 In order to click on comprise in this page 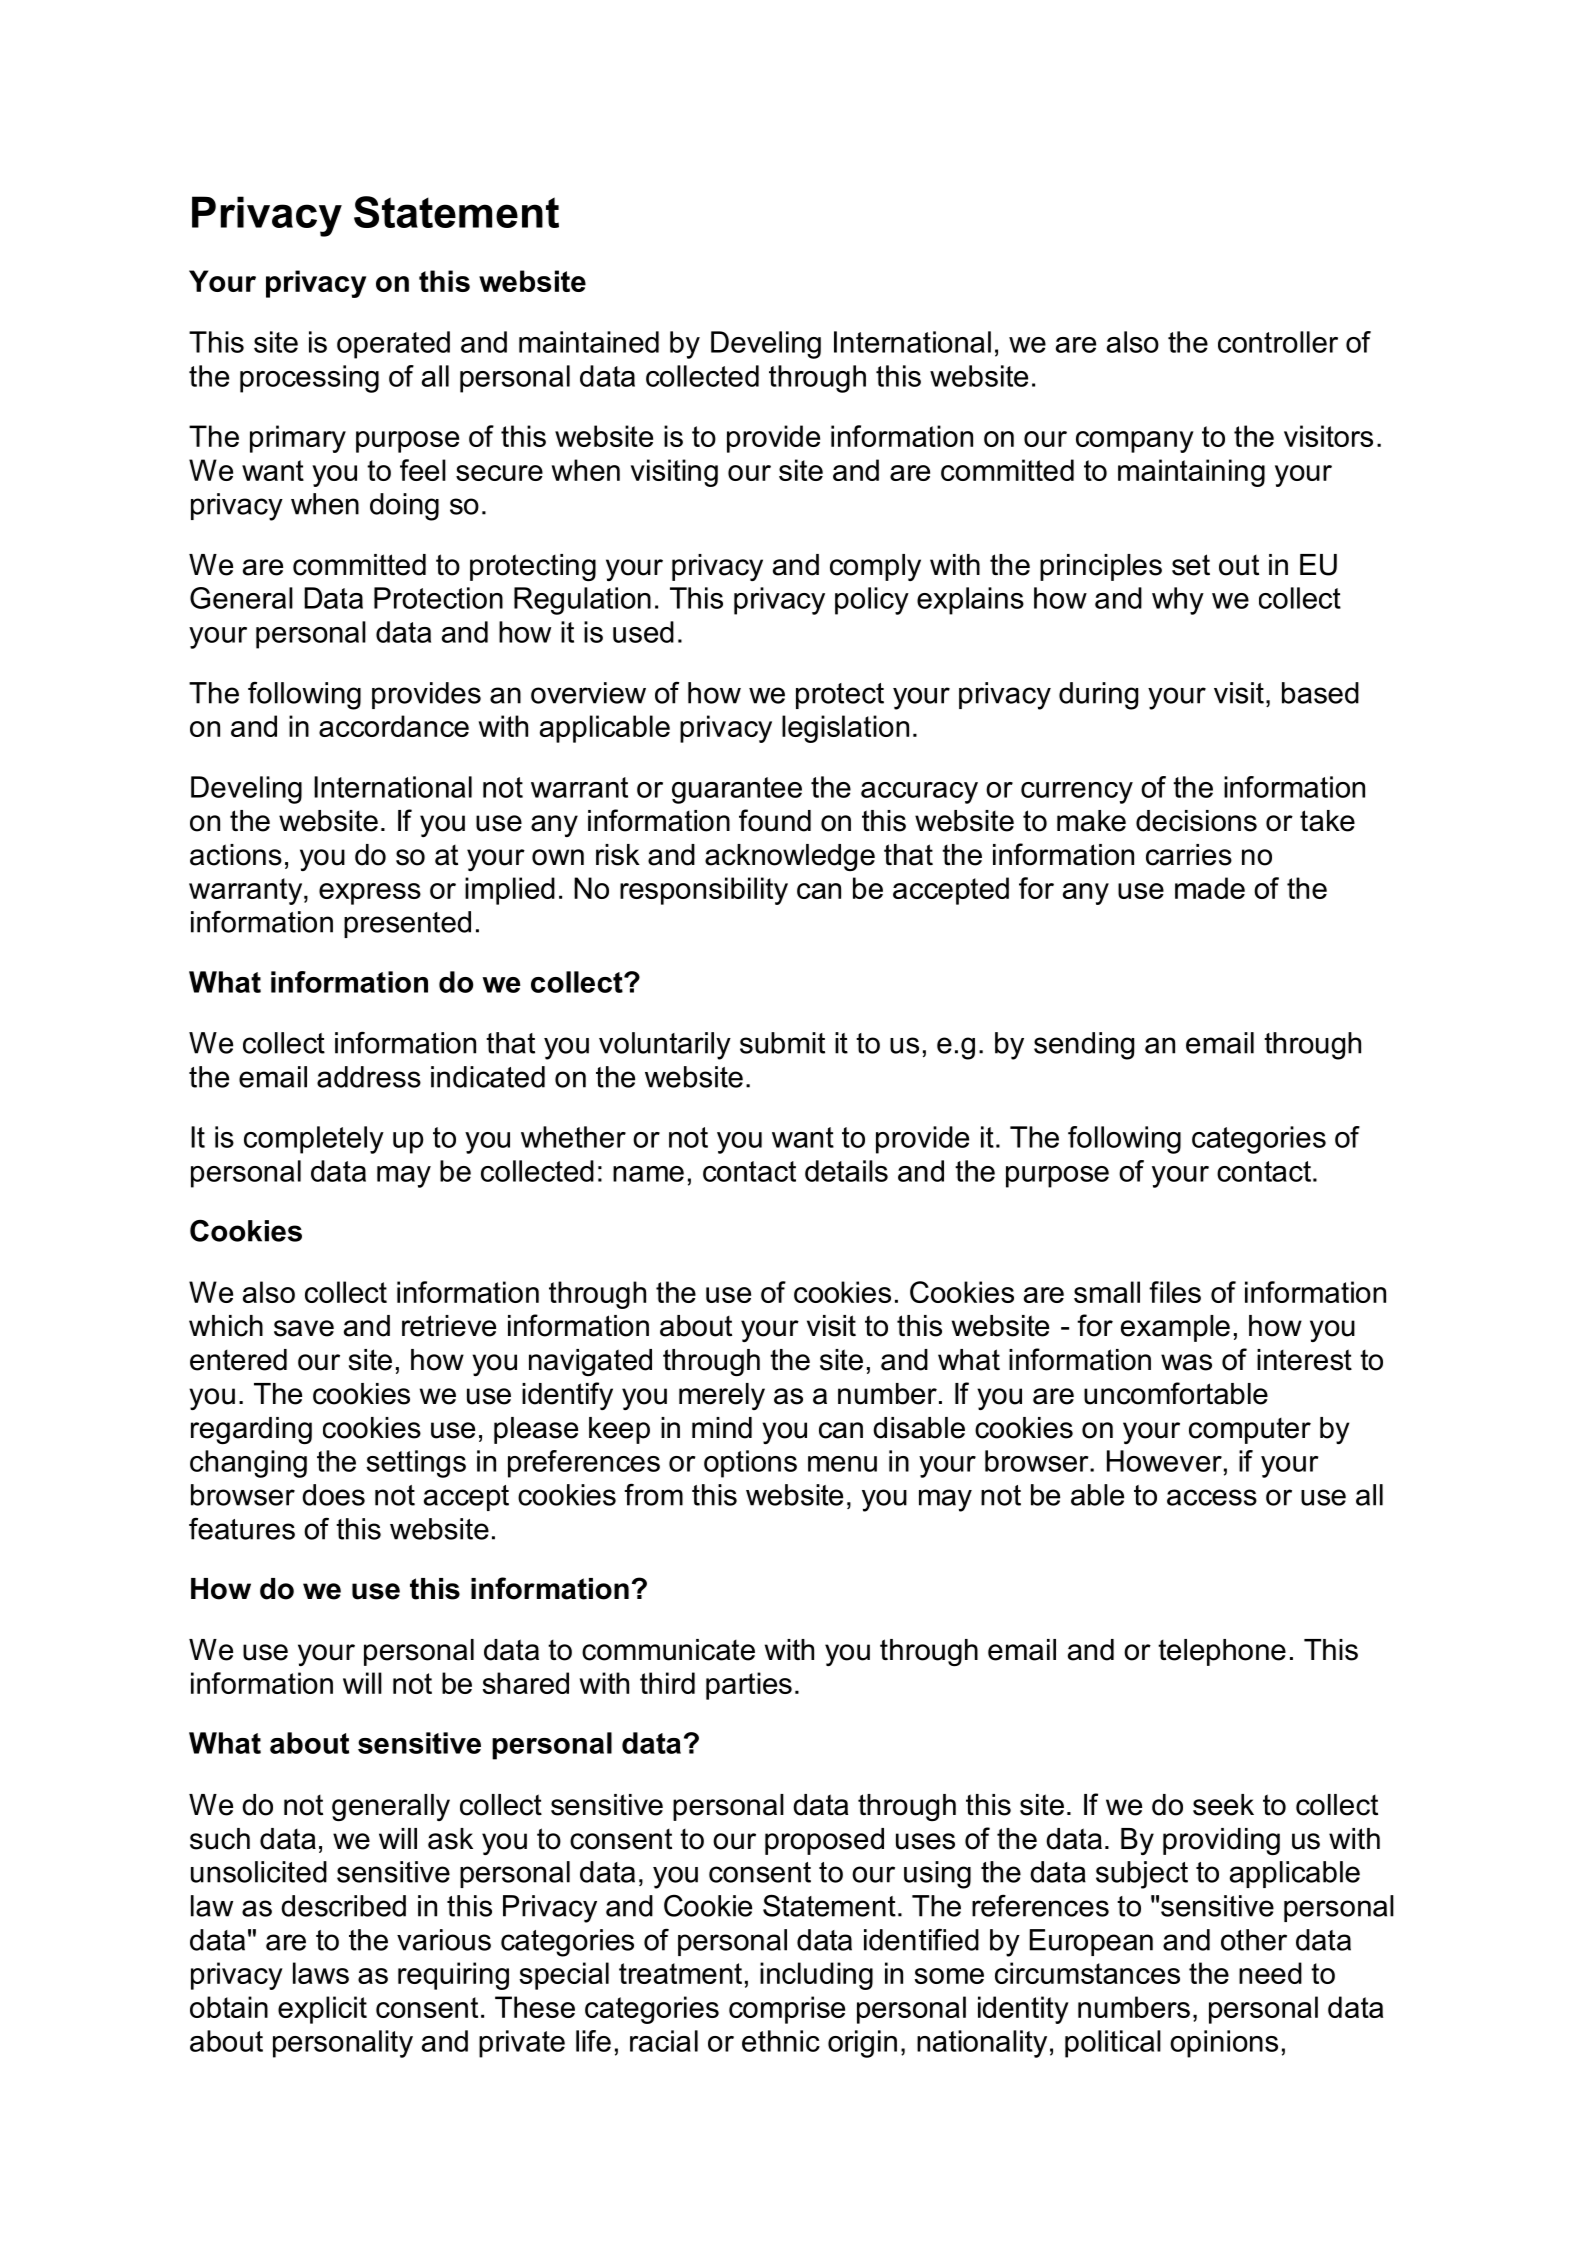, I will do `click(787, 2010)`.
